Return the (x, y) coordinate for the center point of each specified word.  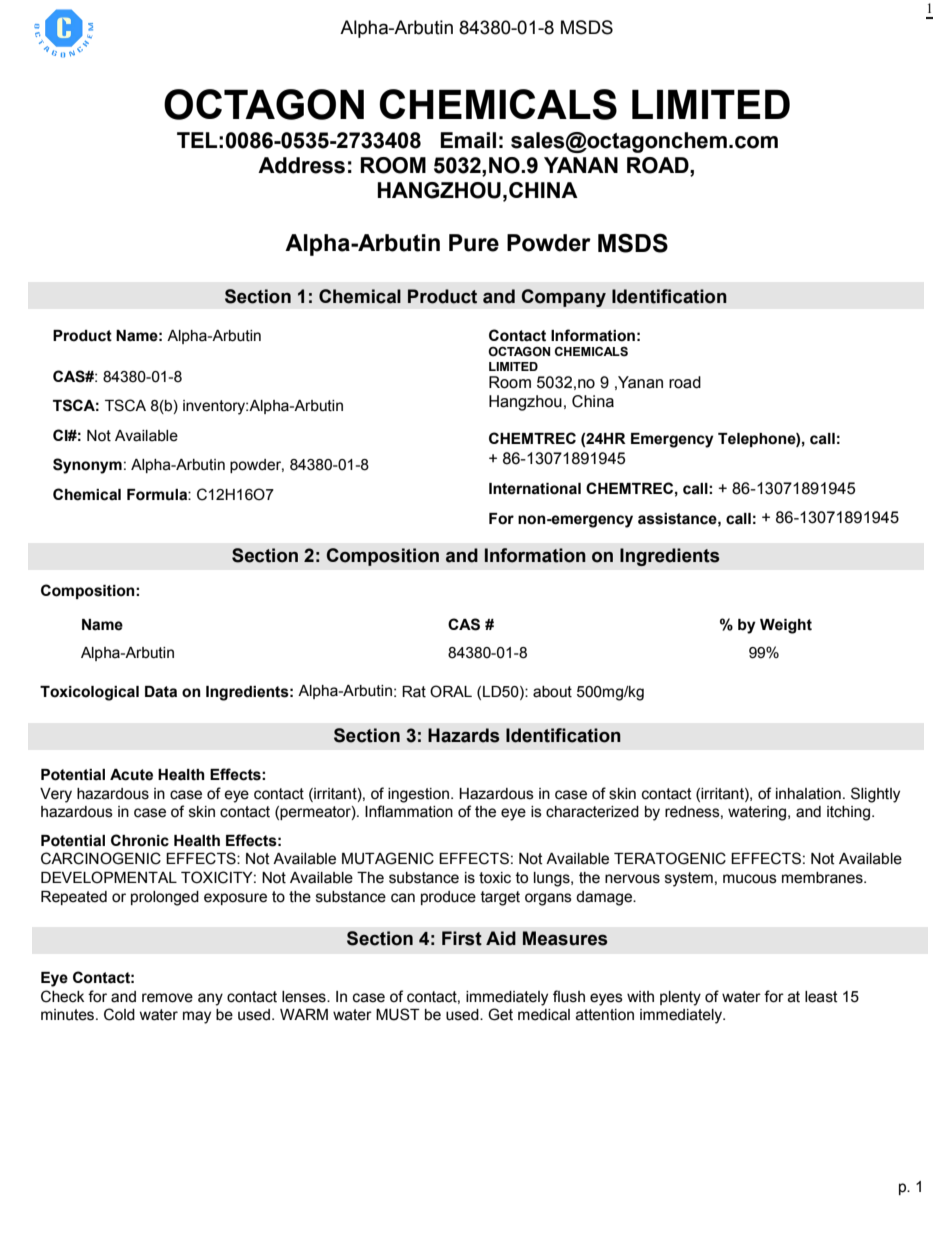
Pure (474, 243)
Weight (786, 626)
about (552, 692)
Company (563, 298)
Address (301, 165)
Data (161, 692)
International (535, 489)
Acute (131, 775)
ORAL (451, 691)
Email (468, 140)
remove (167, 998)
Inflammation (409, 811)
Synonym (87, 466)
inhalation (808, 794)
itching (850, 813)
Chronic (140, 840)
